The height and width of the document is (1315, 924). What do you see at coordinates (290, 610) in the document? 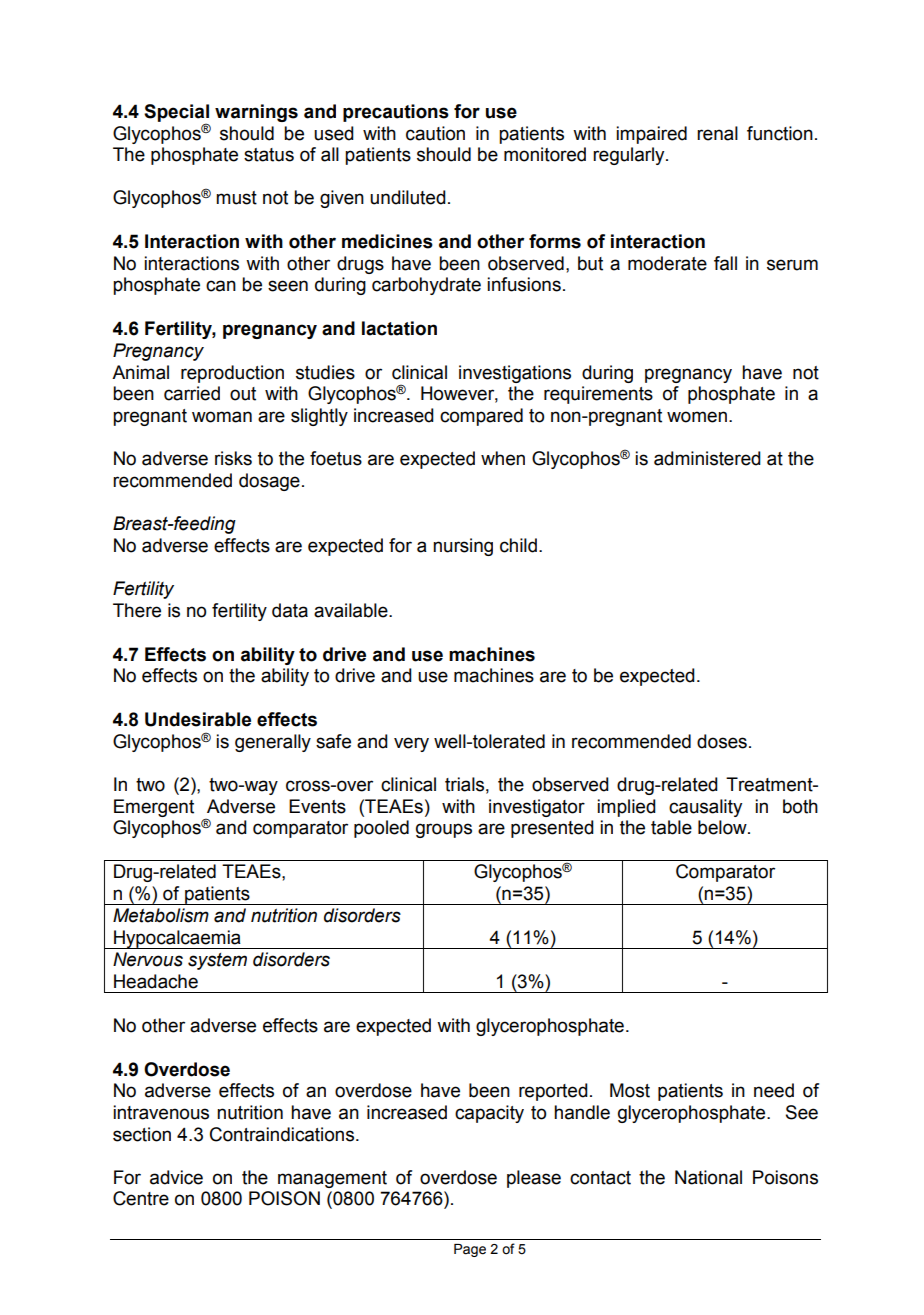
I see `data` at bounding box center [290, 610].
